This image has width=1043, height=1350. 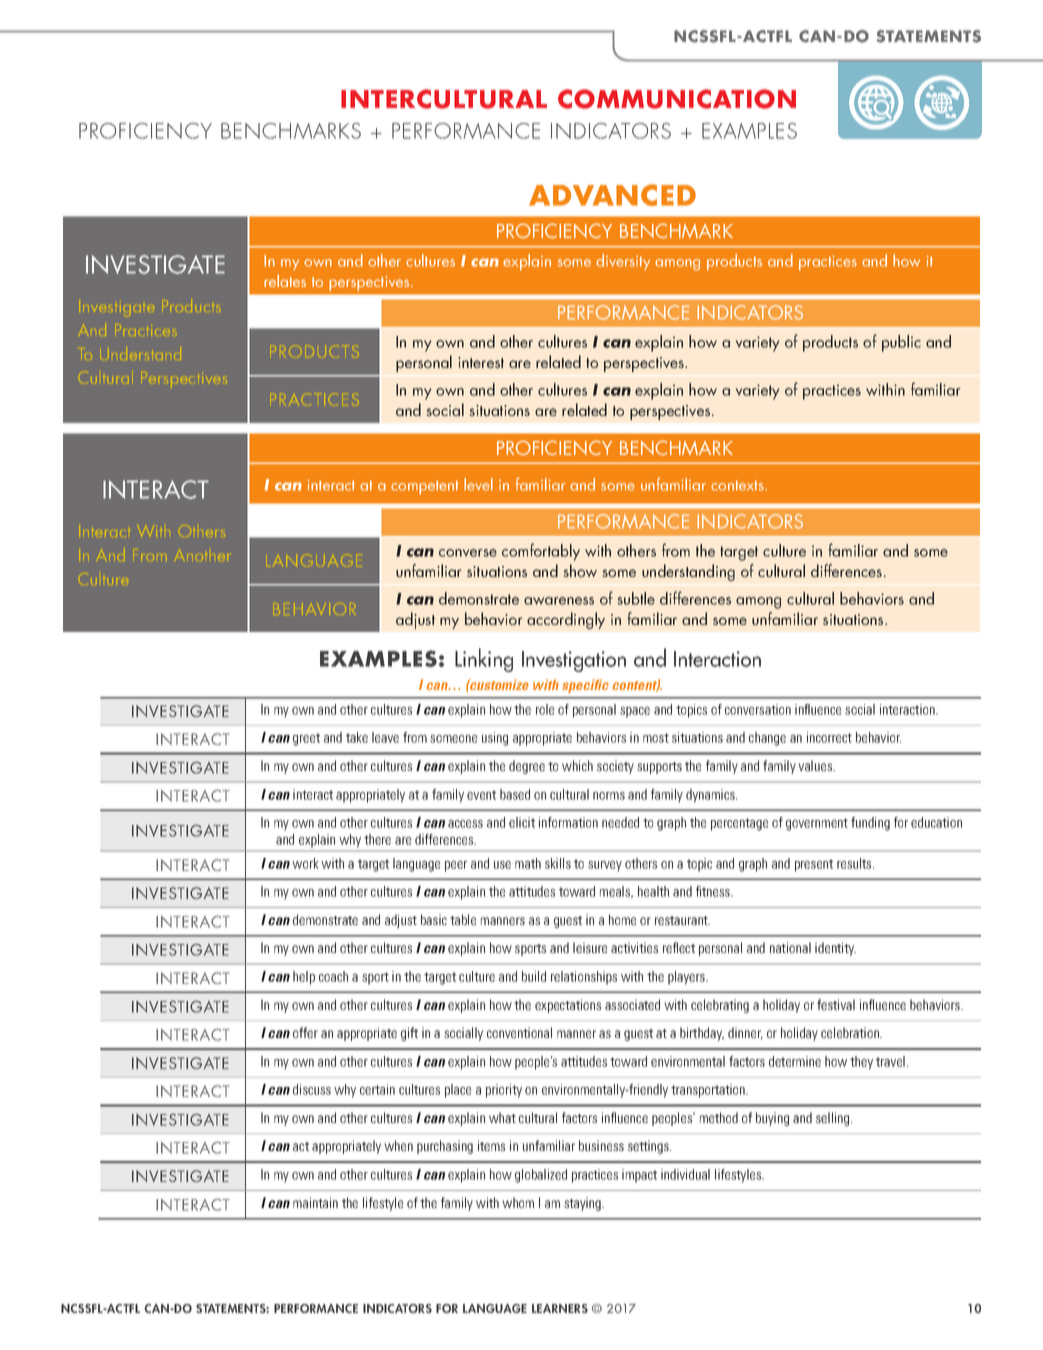 I want to click on relates, so click(x=285, y=280).
